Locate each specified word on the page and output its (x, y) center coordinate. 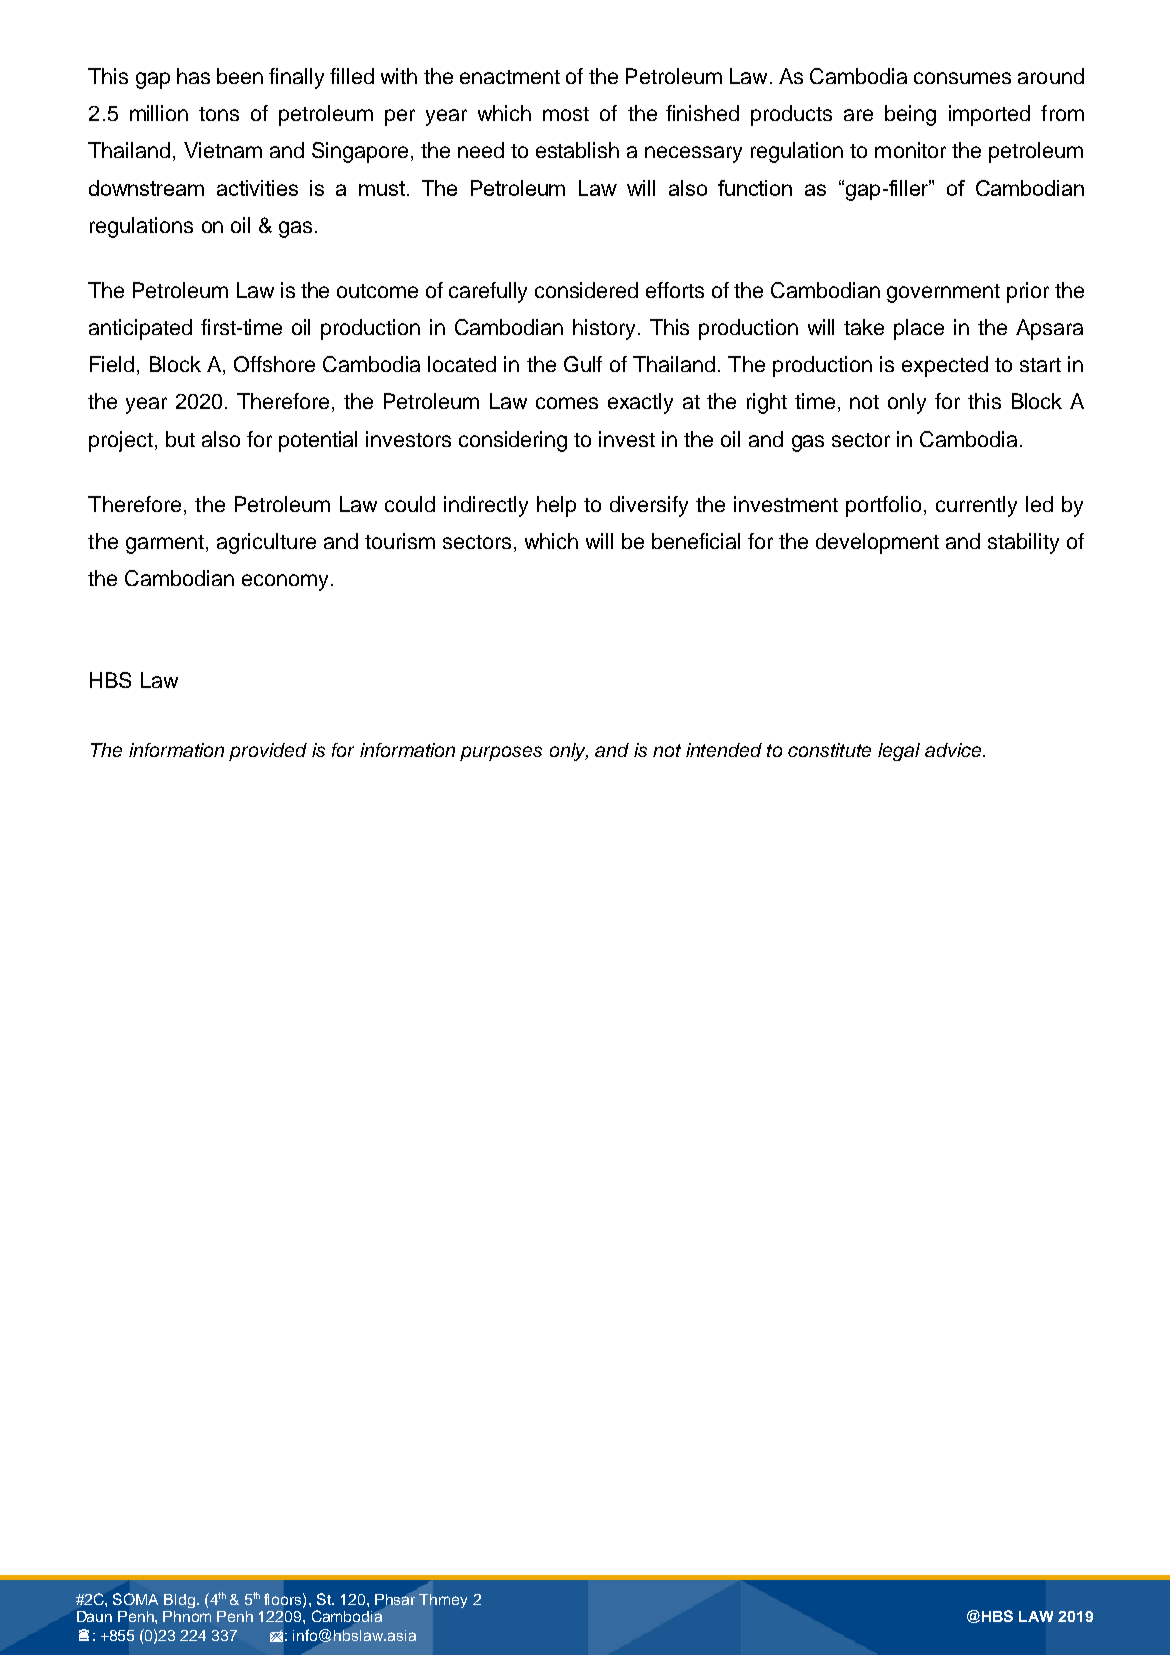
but (180, 439)
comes (567, 403)
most (566, 114)
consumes (962, 78)
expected (945, 366)
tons (219, 114)
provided (268, 752)
